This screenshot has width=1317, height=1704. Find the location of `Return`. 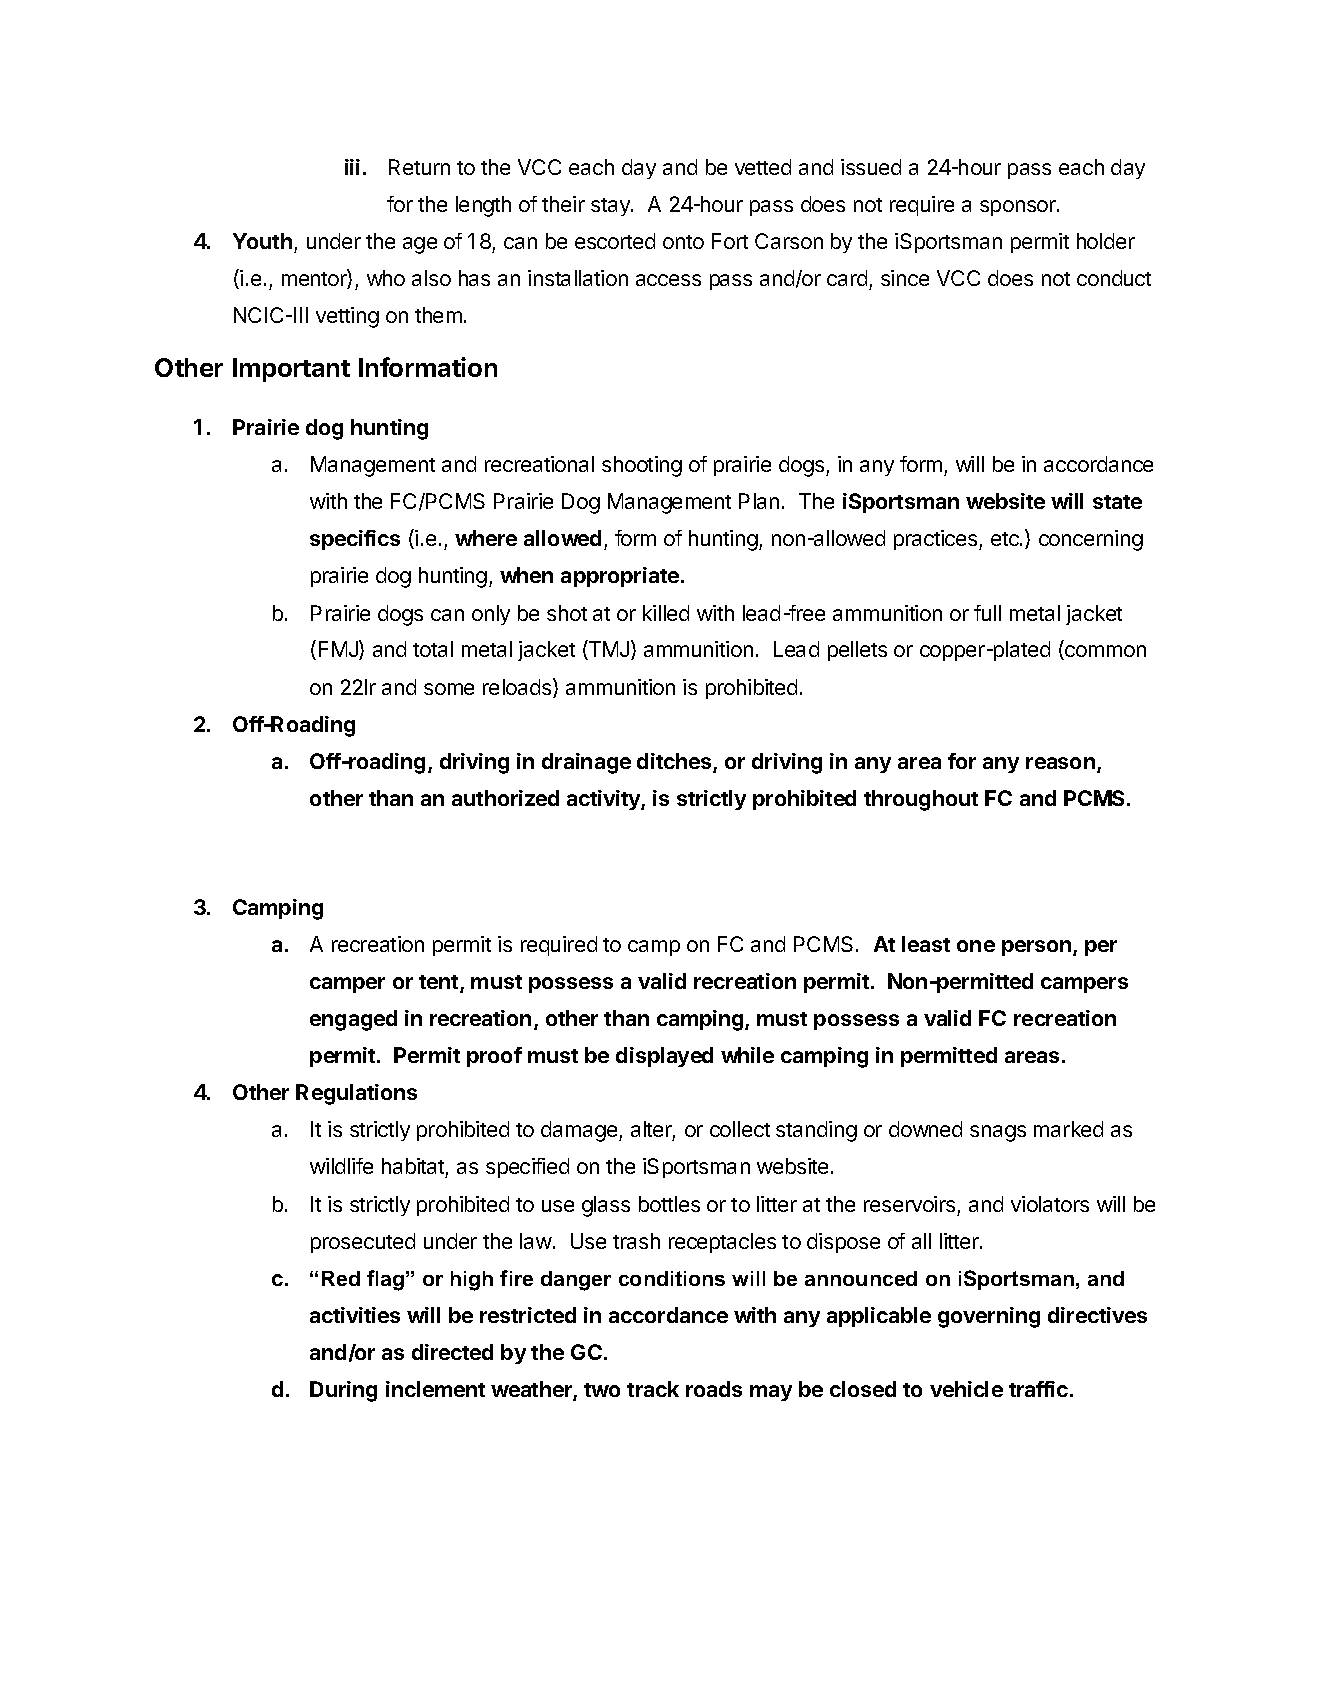

Return is located at coordinates (419, 167).
